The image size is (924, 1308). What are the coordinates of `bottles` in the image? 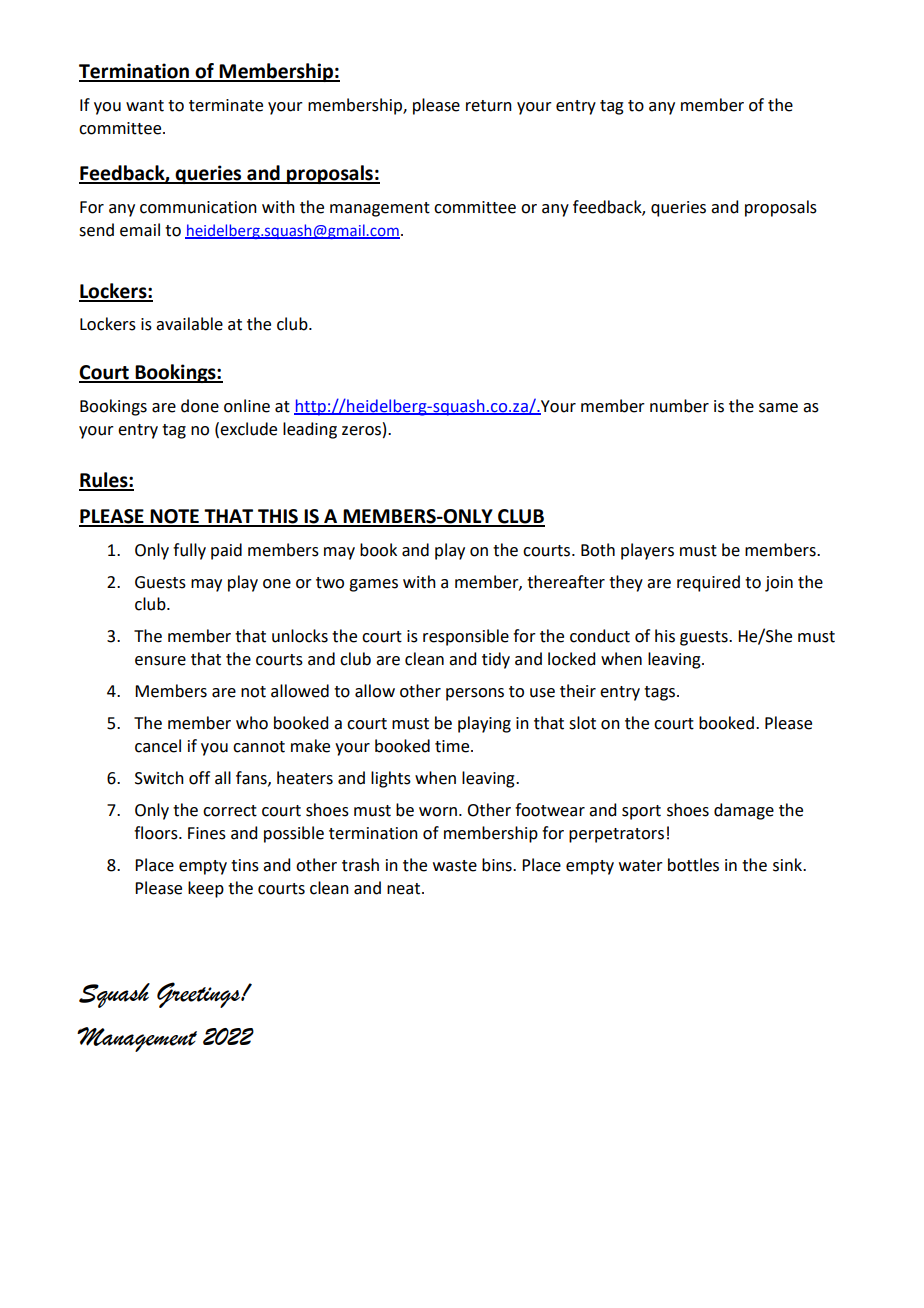 It's located at (693, 865).
